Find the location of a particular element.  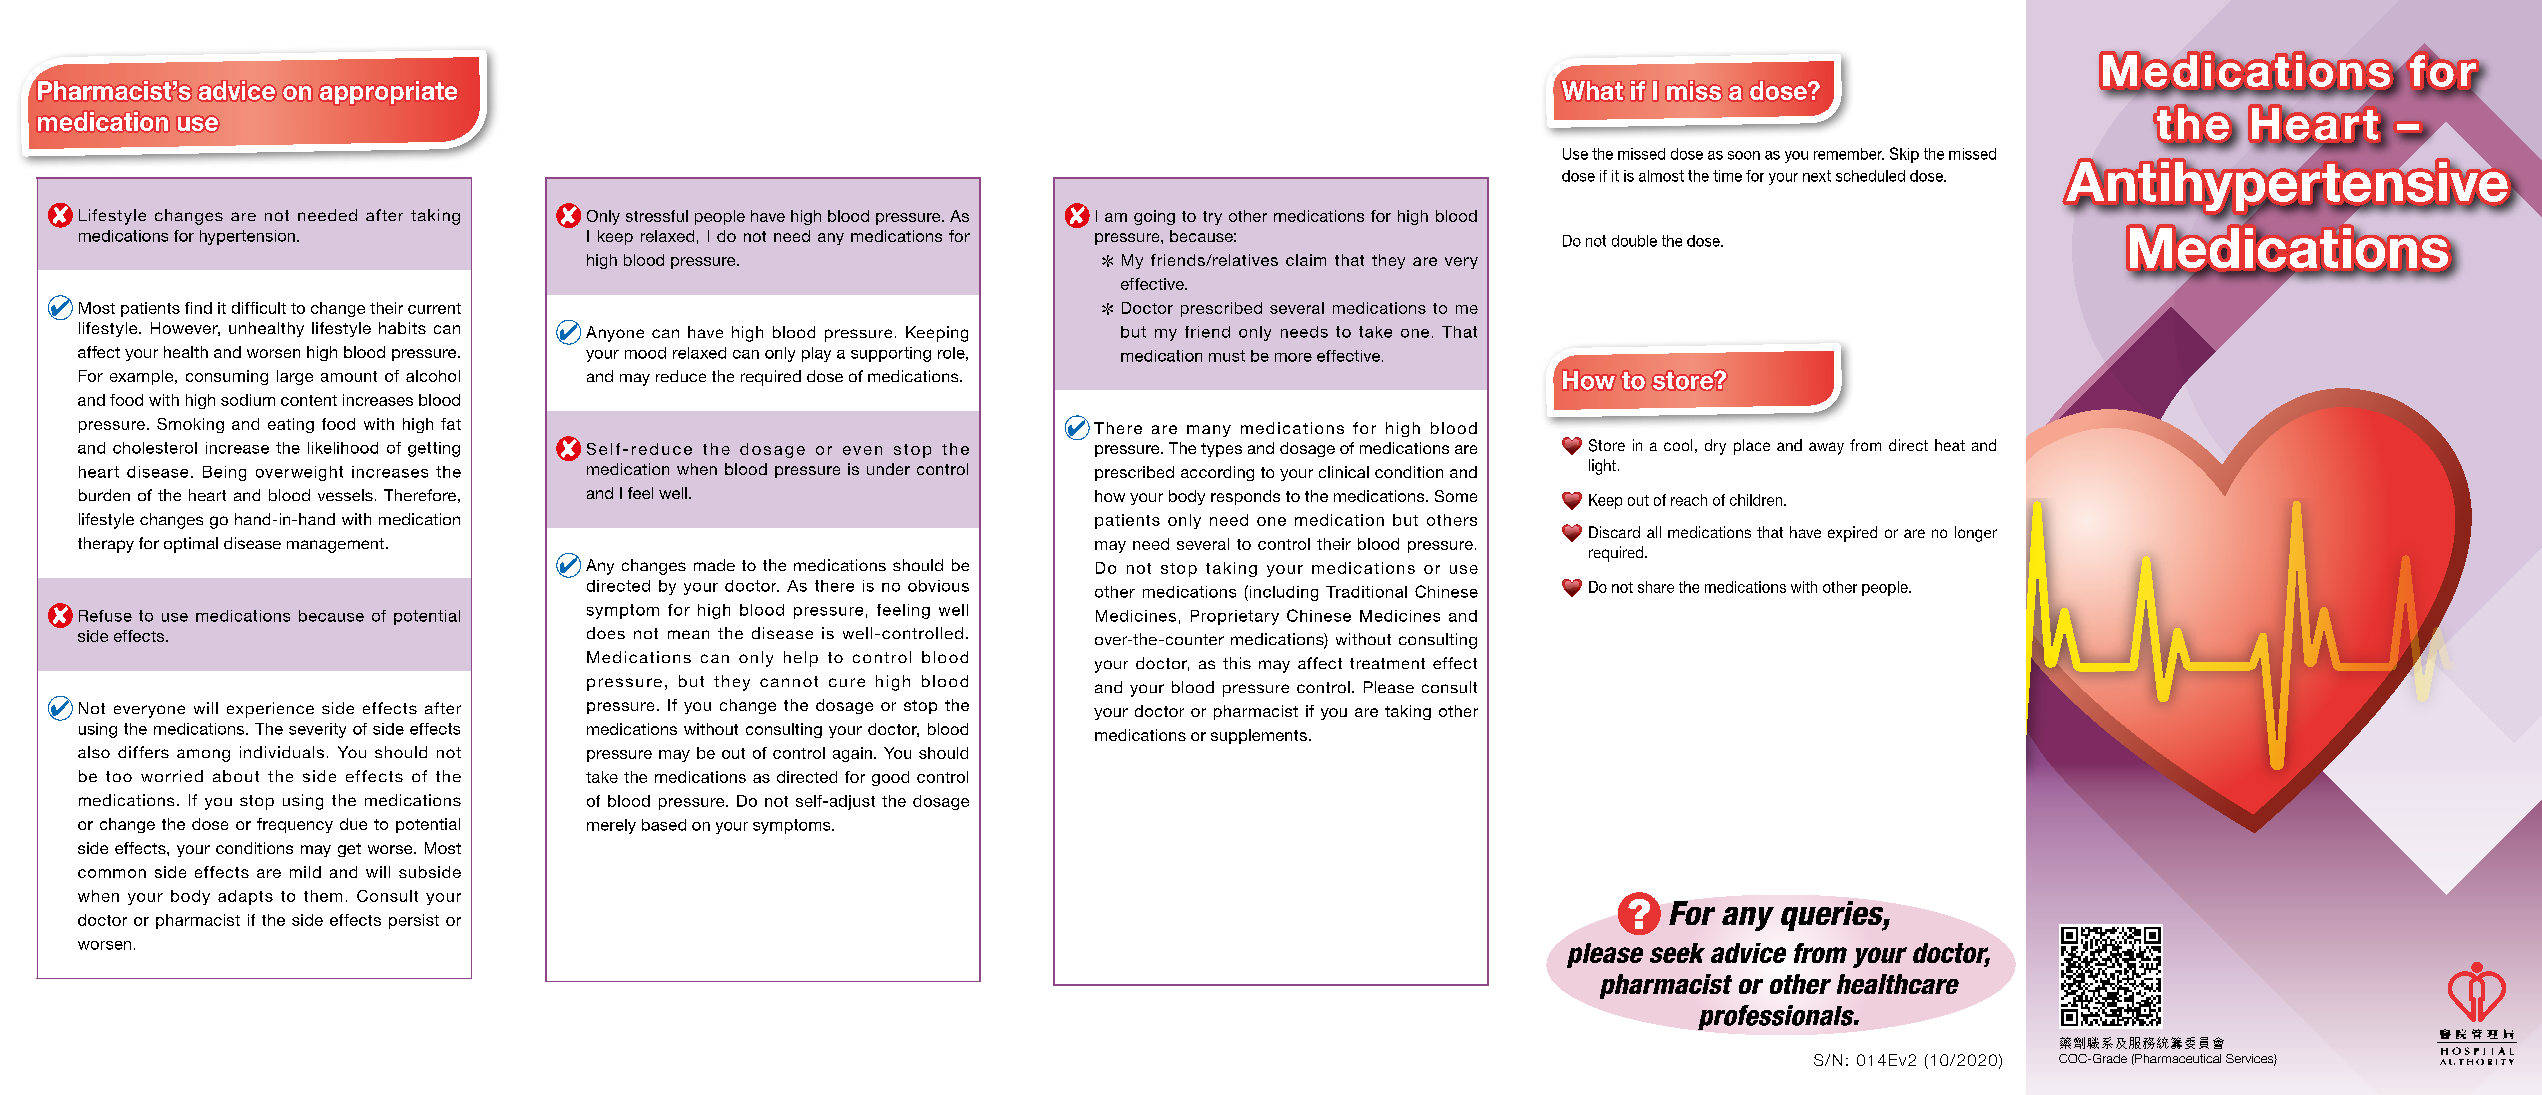

soon is located at coordinates (1744, 155).
